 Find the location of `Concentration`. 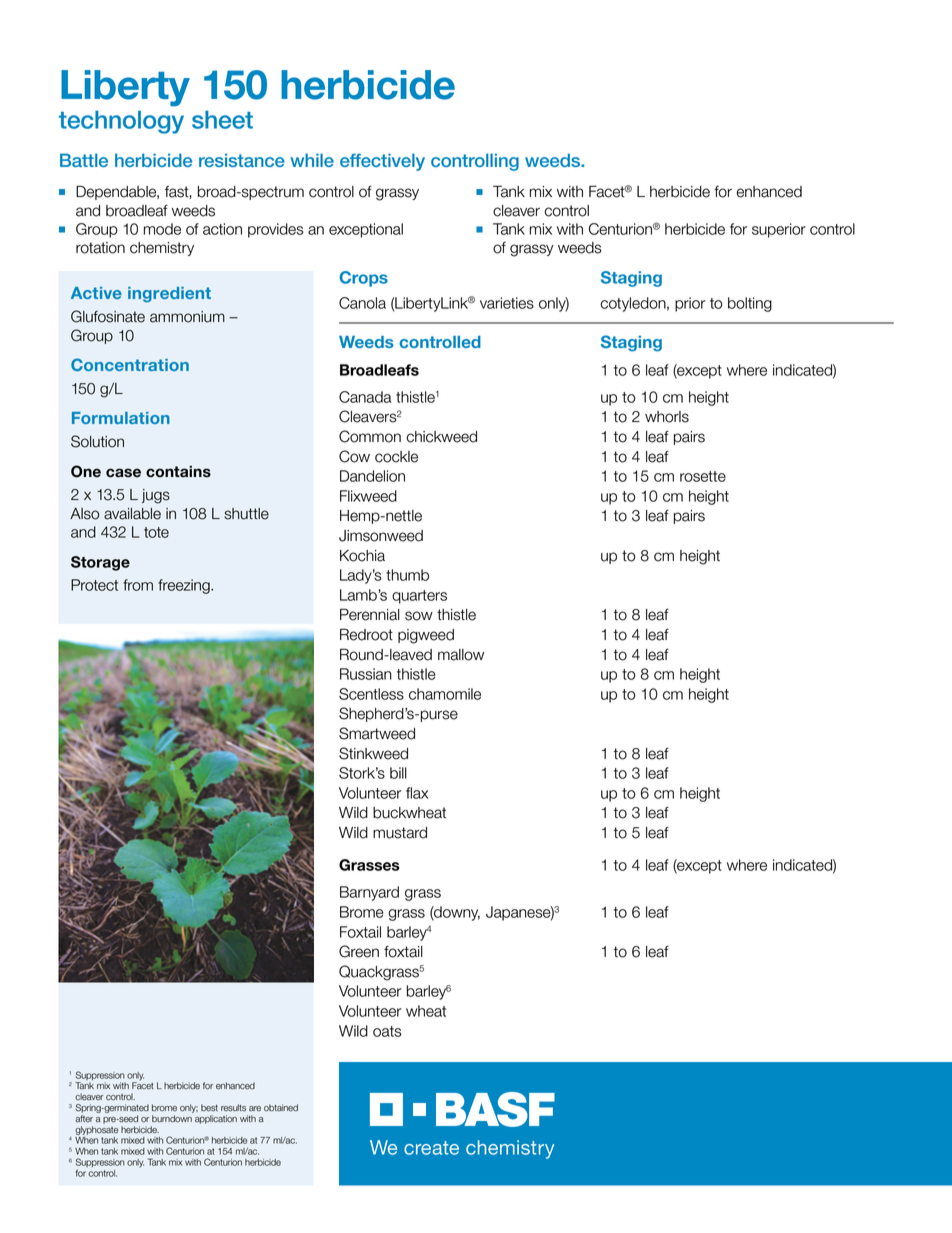

Concentration is located at coordinates (130, 364).
